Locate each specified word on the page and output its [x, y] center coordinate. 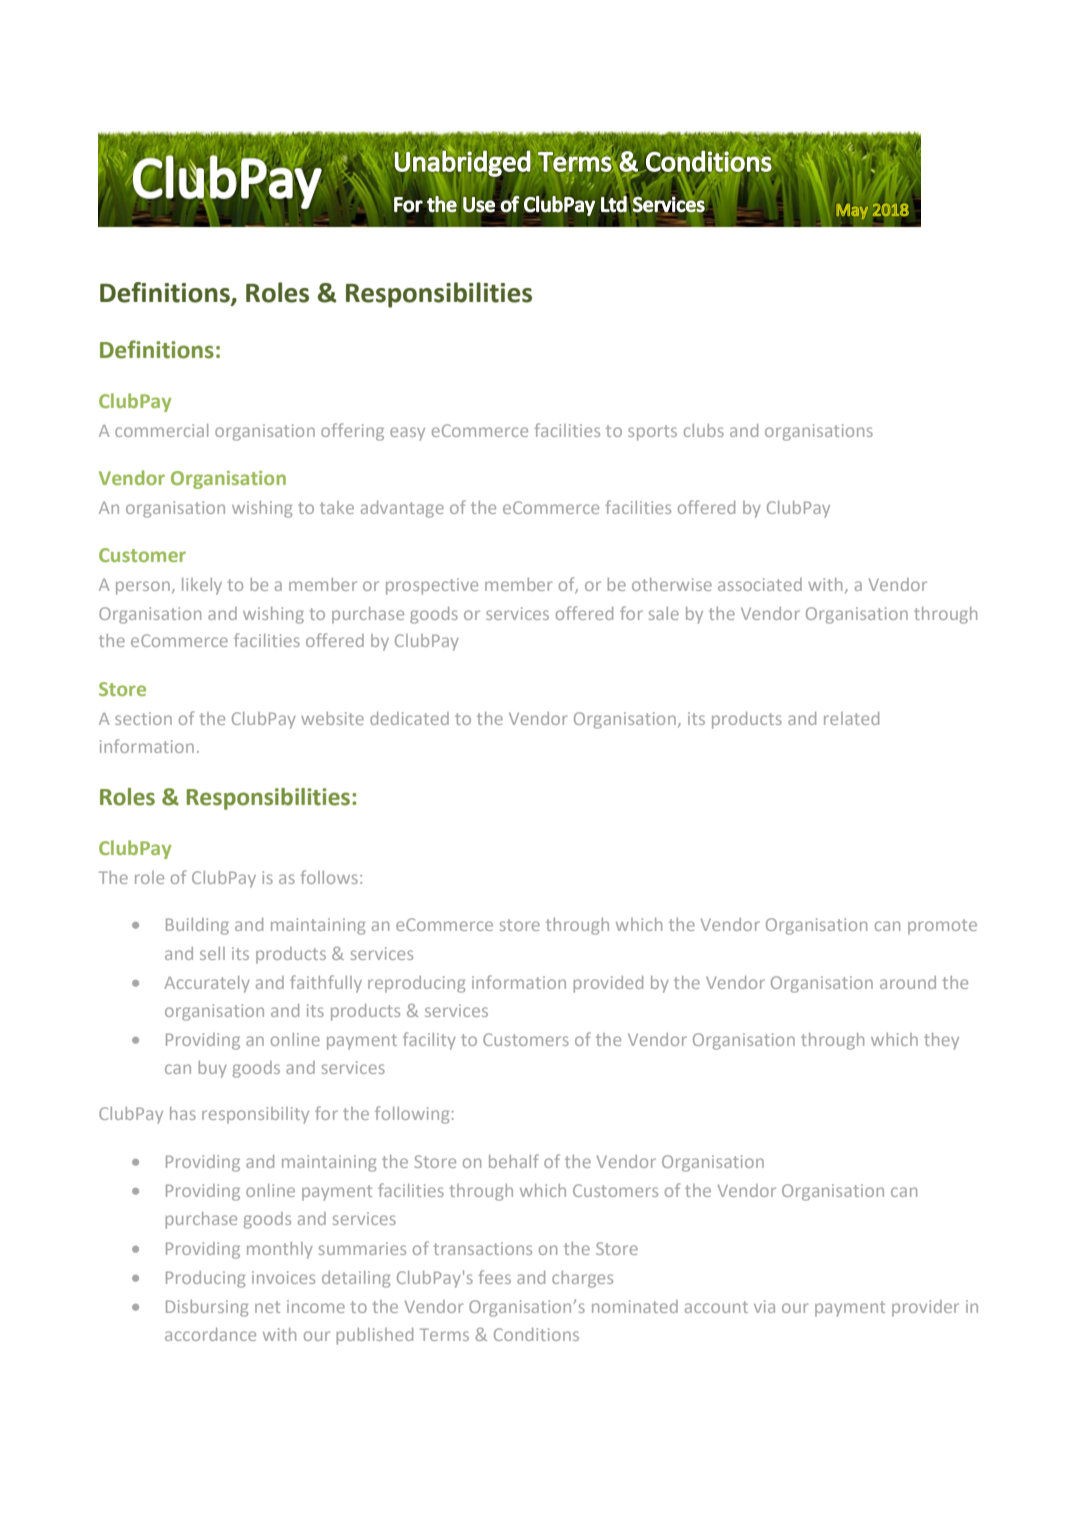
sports [652, 433]
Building [197, 926]
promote [942, 927]
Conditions [536, 1334]
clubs [704, 430]
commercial [161, 430]
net [267, 1307]
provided [608, 984]
